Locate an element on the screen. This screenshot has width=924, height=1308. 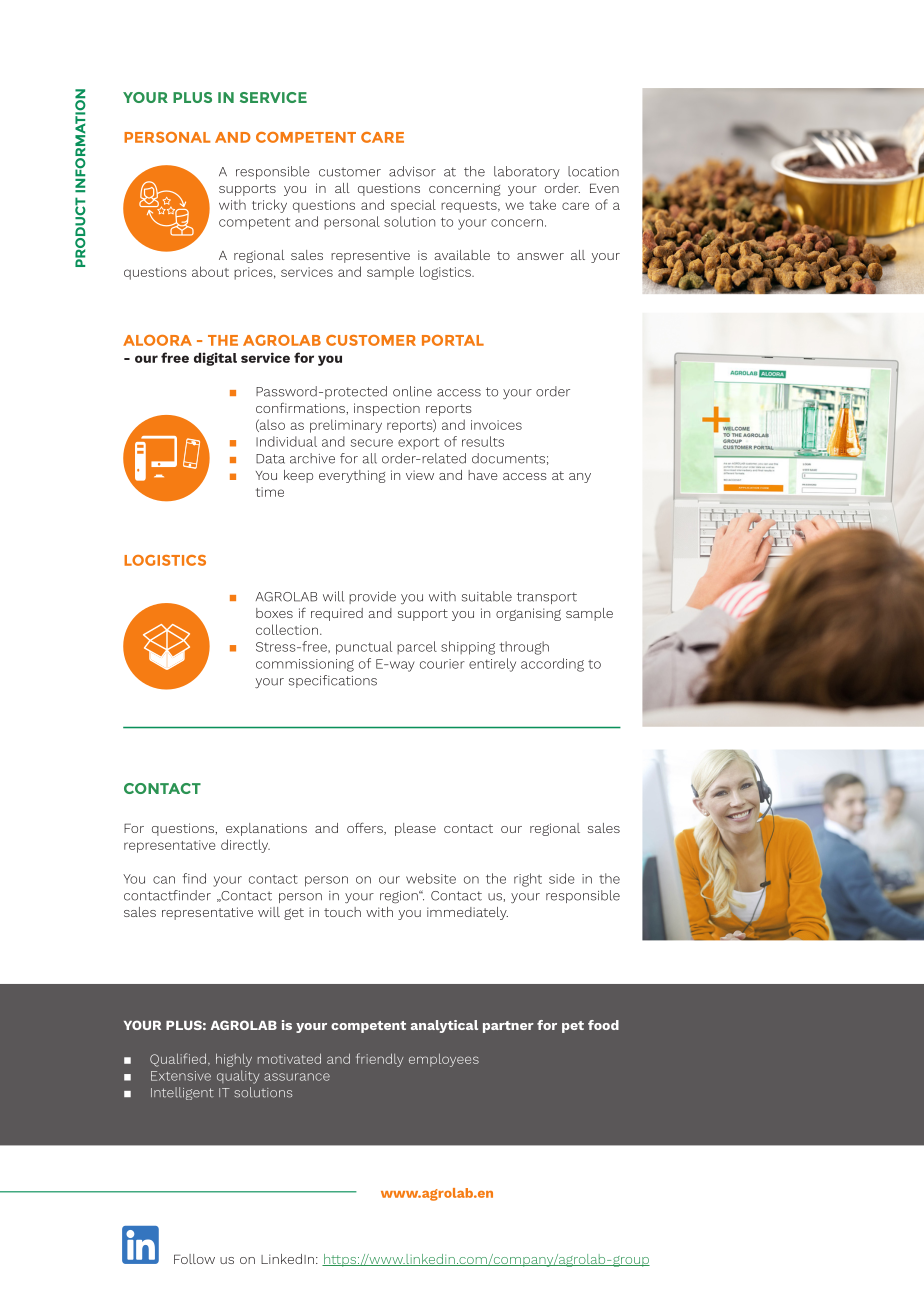
tricky is located at coordinates (269, 206).
